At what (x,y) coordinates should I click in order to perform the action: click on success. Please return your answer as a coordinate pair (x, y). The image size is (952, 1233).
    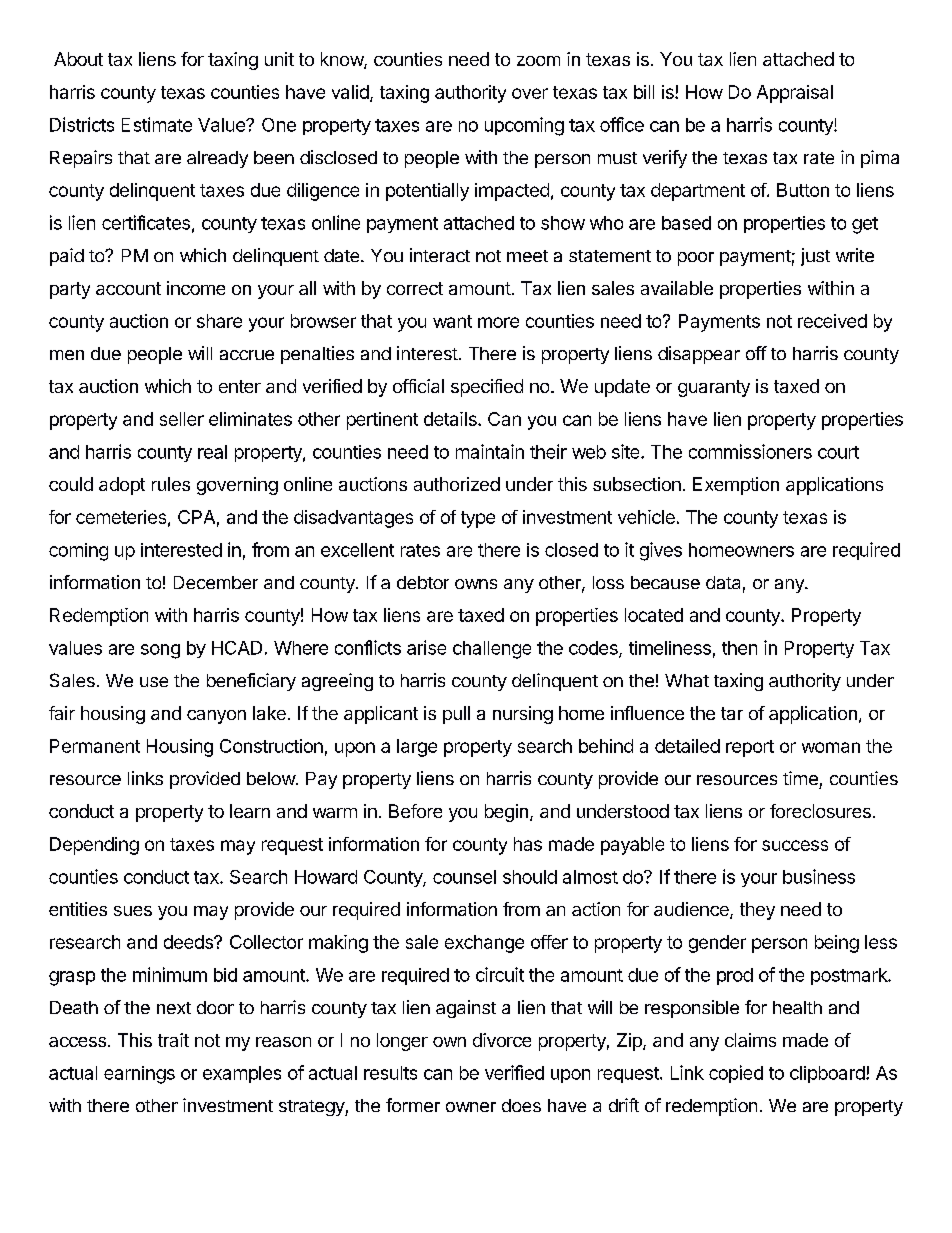
    Looking at the image, I should click on (795, 845).
